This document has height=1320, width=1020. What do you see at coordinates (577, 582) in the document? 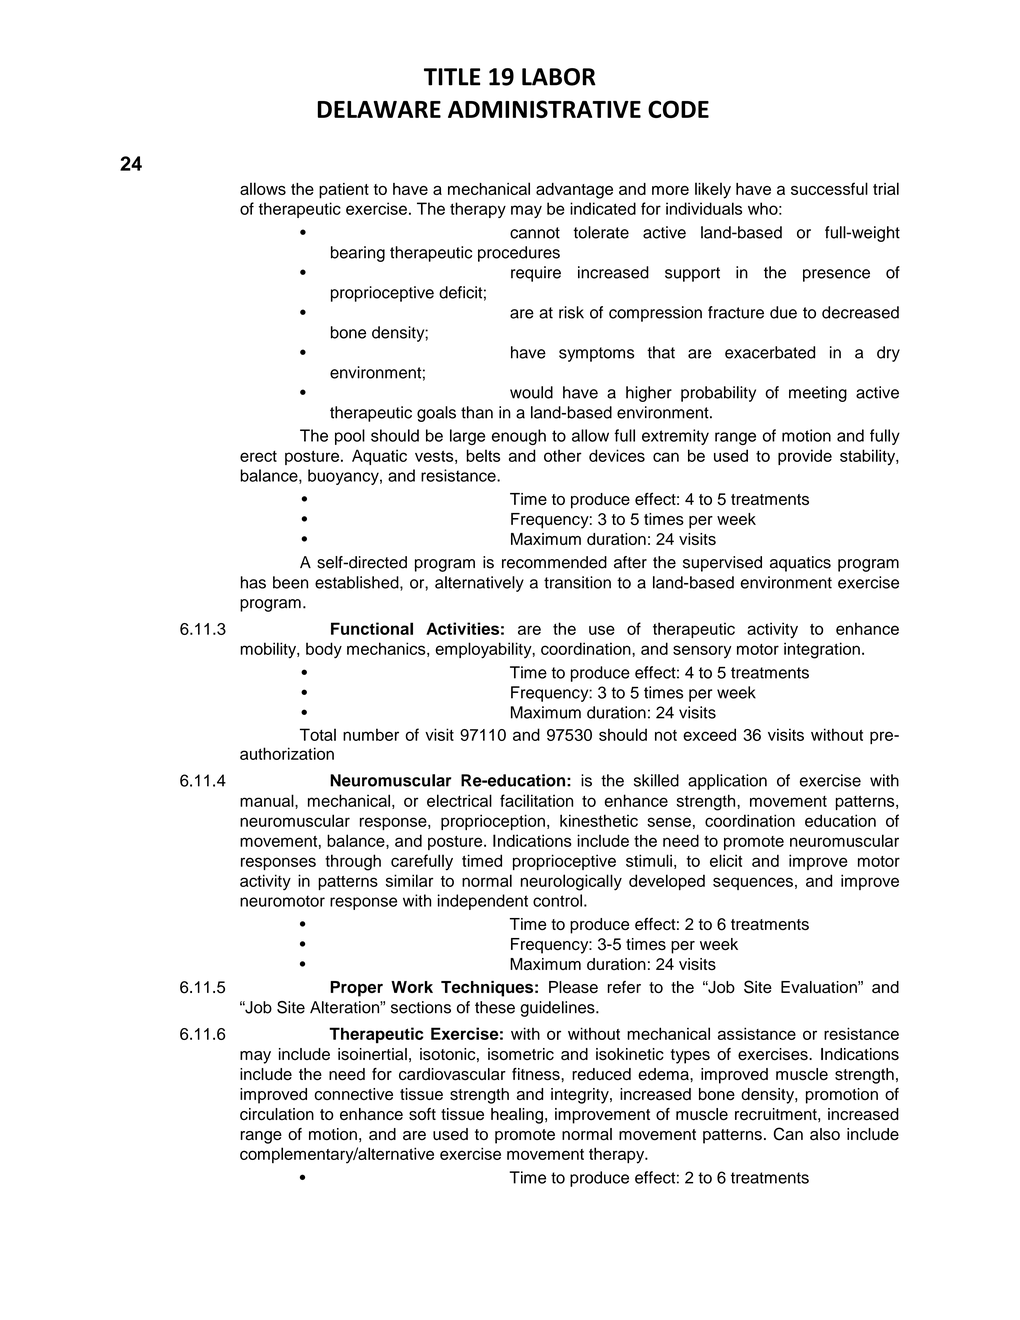
I see `transition` at bounding box center [577, 582].
